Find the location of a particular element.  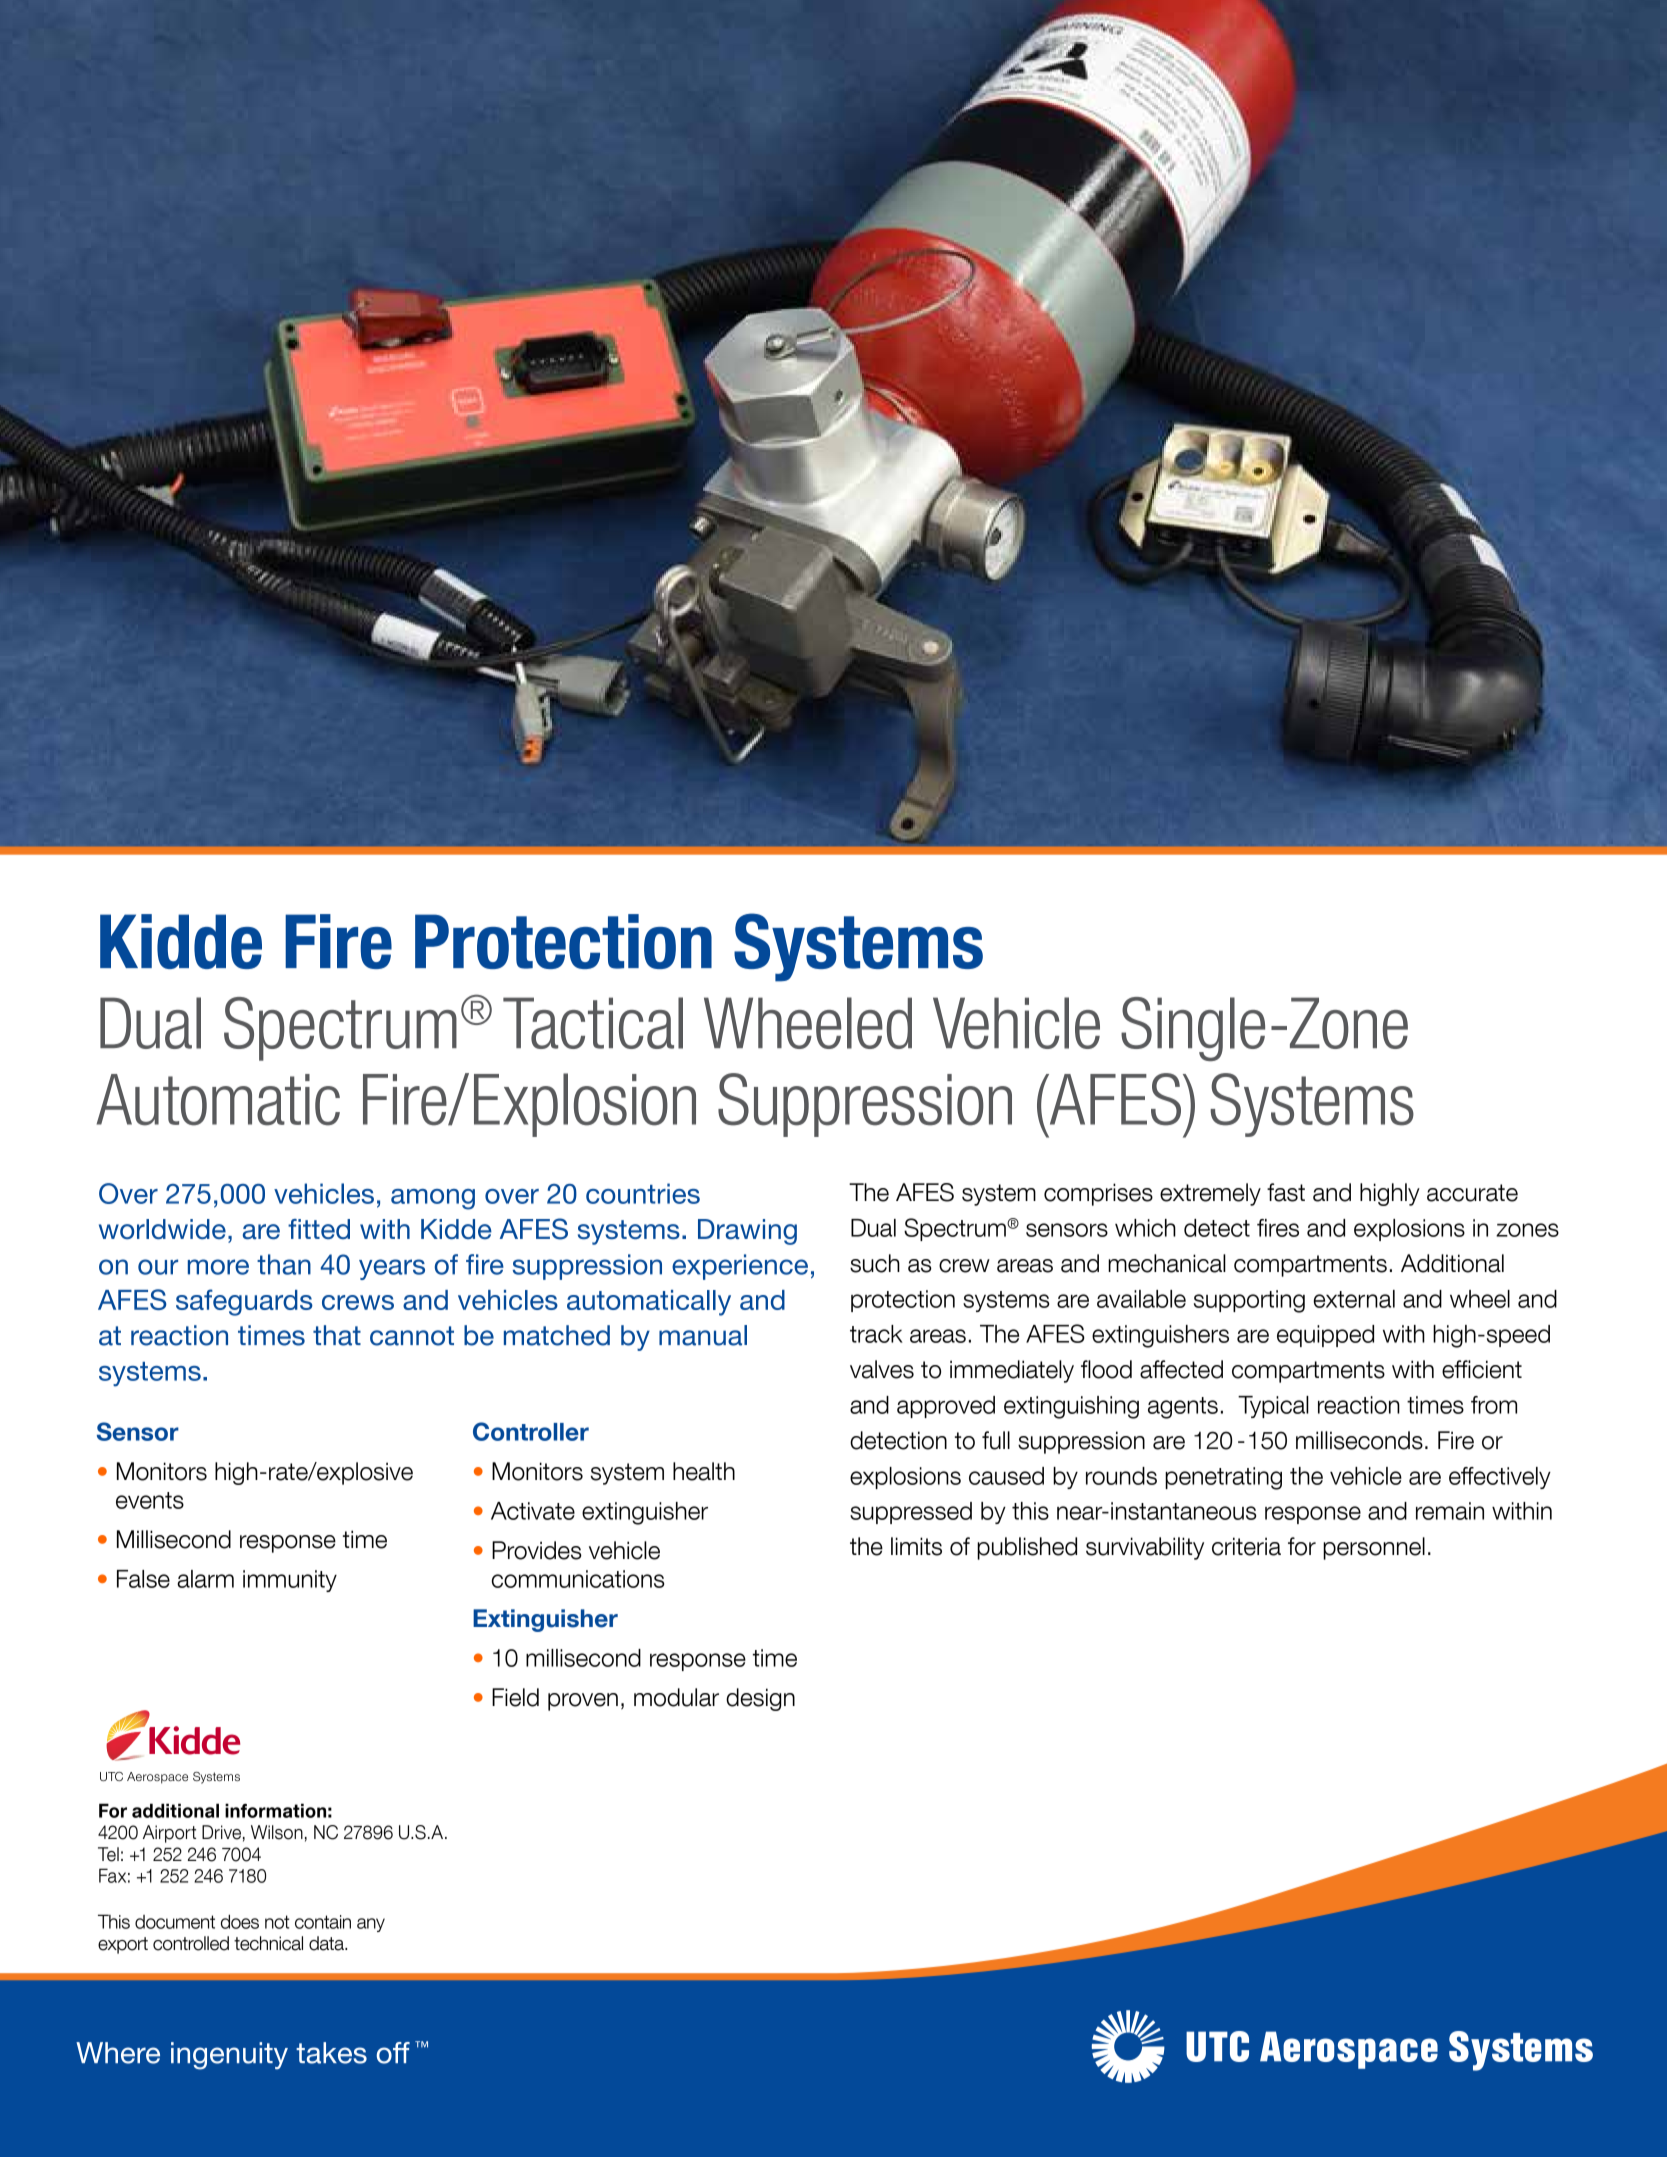

any is located at coordinates (371, 1925).
